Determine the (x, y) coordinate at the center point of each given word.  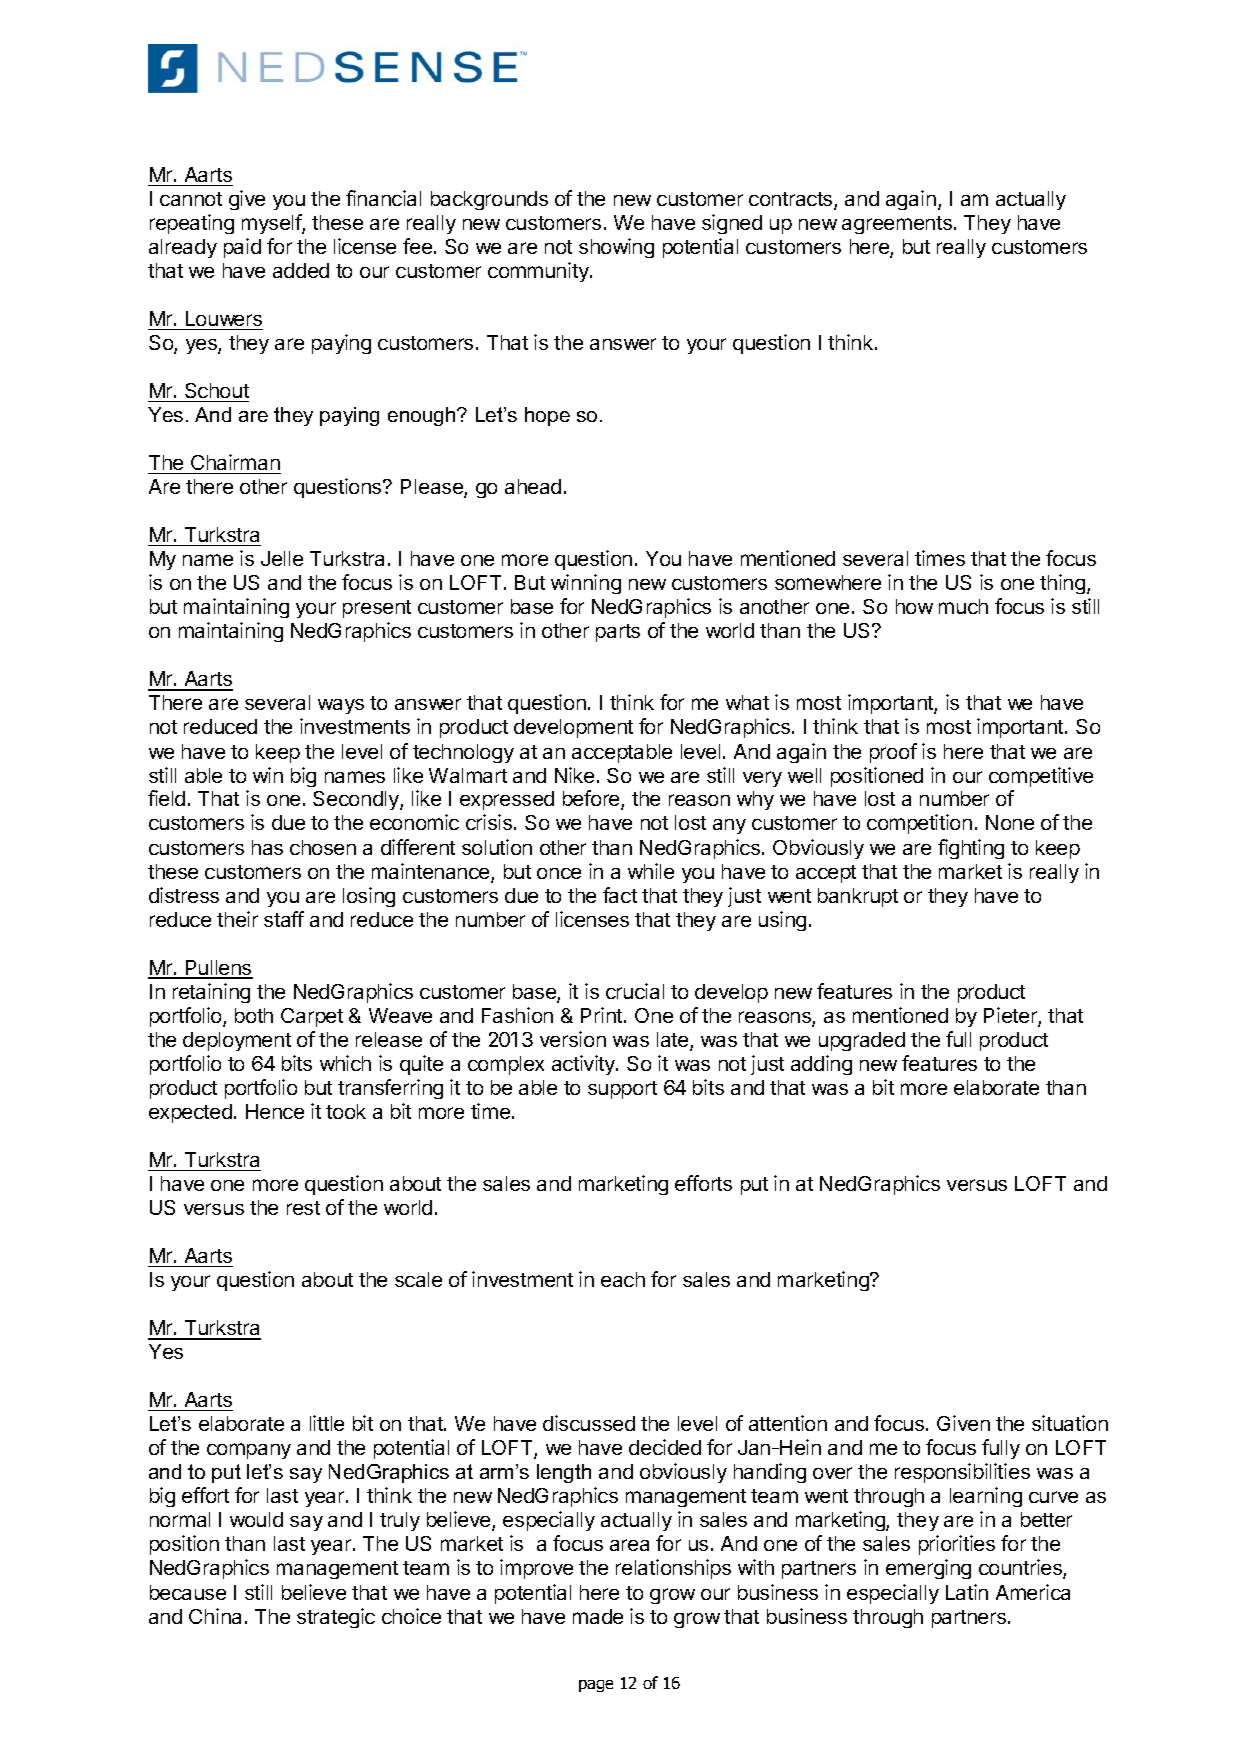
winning (586, 584)
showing (616, 248)
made (598, 1616)
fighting (971, 849)
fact (620, 895)
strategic (336, 1618)
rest (303, 1208)
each (623, 1279)
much (963, 606)
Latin (967, 1592)
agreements (897, 225)
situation (1070, 1423)
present (377, 609)
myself (272, 224)
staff (284, 919)
